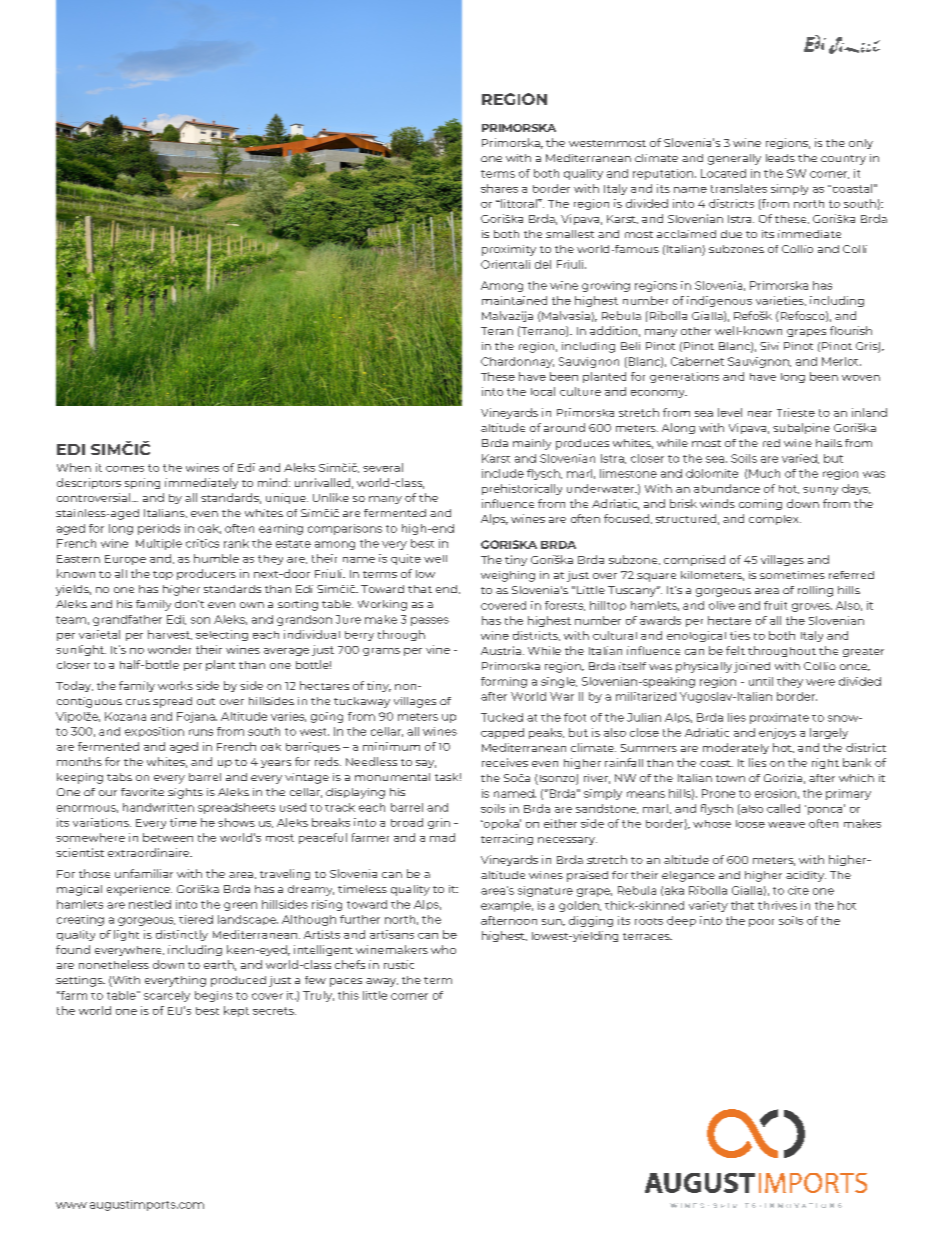  I want to click on proximate, so click(779, 718).
